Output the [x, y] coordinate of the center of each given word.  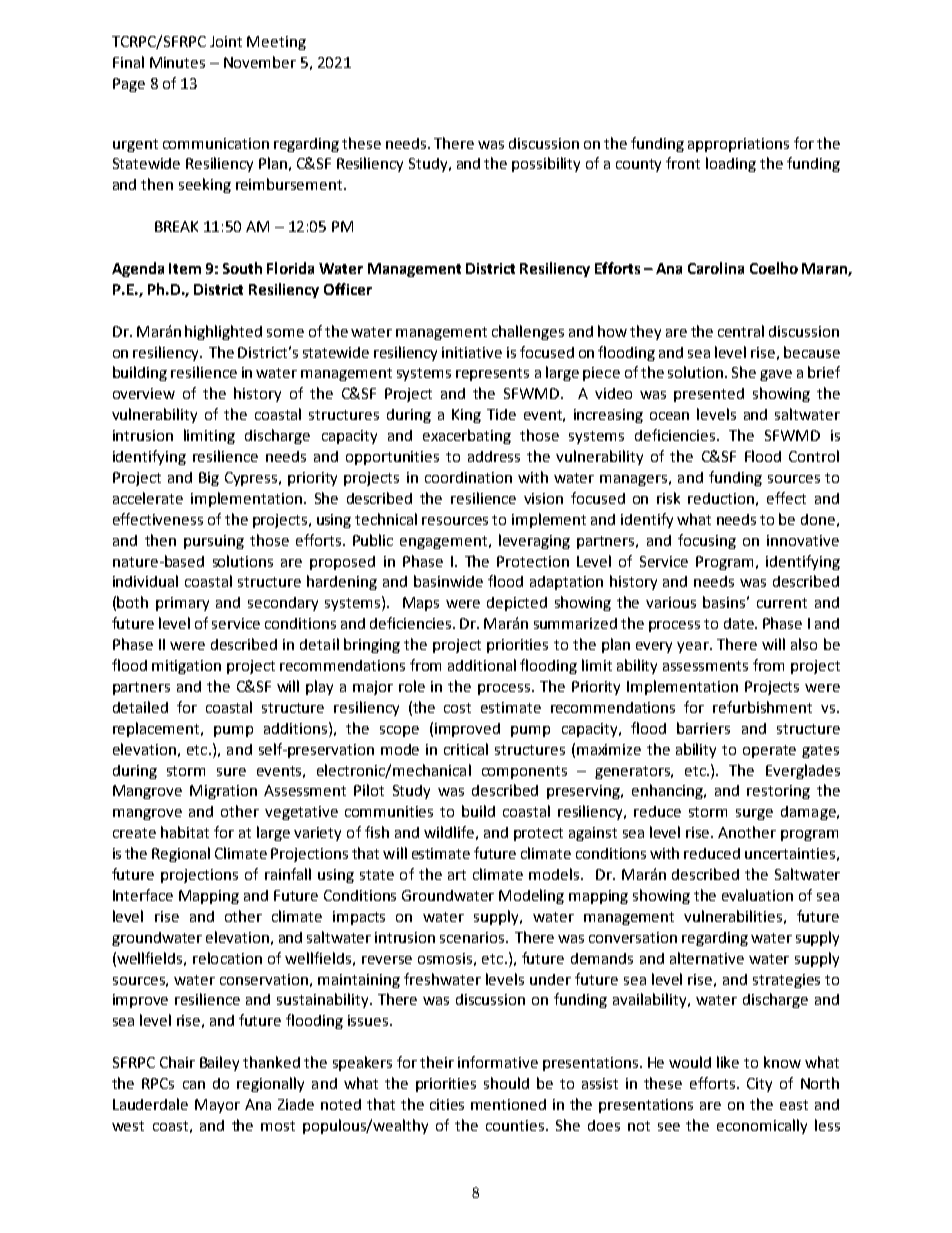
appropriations [738, 145]
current [782, 603]
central [741, 331]
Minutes [177, 62]
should [506, 1083]
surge [754, 814]
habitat [185, 832]
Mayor [217, 1106]
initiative [472, 352]
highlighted [223, 332]
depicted [517, 604]
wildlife [449, 832]
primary [182, 604]
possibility [546, 164]
